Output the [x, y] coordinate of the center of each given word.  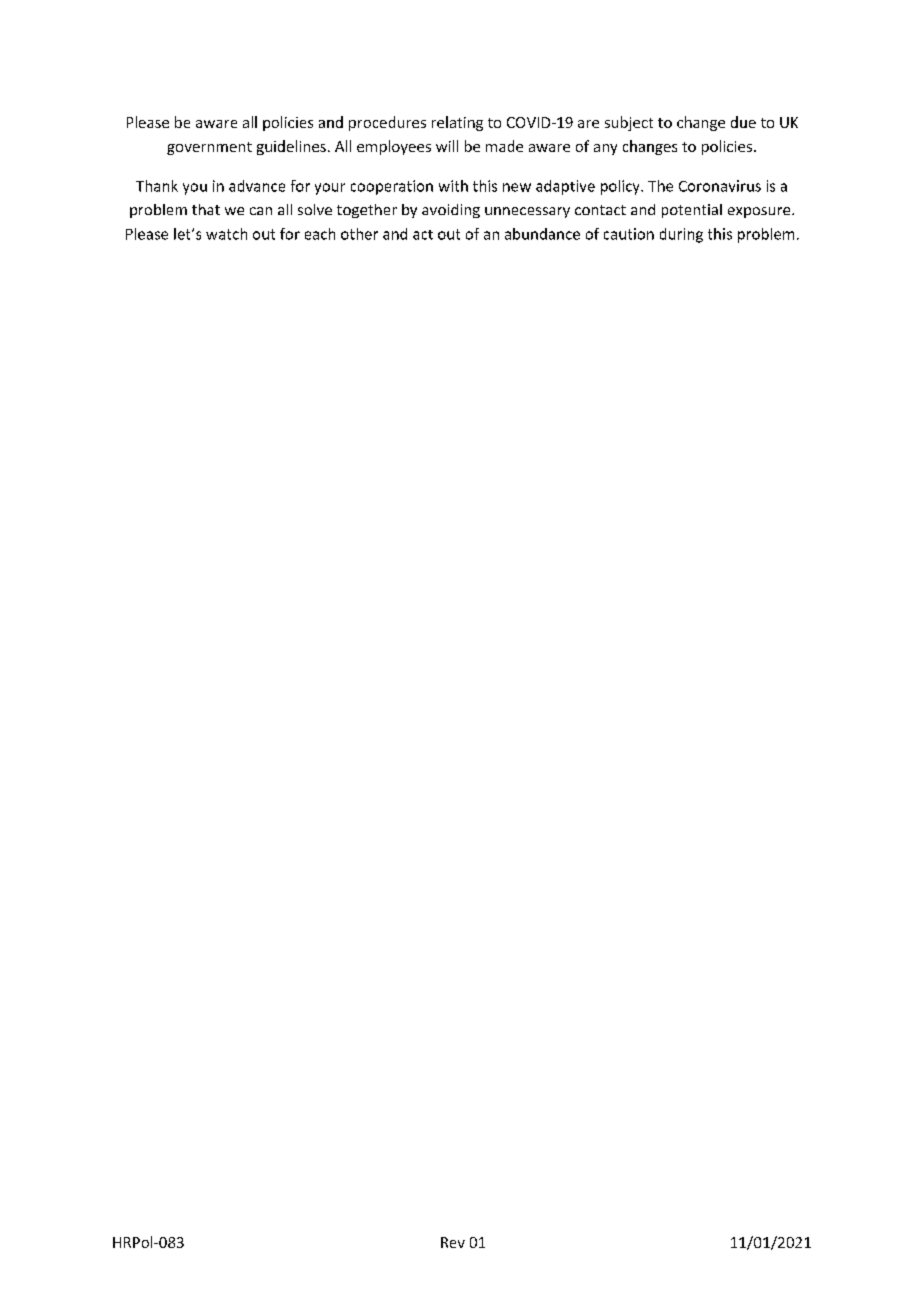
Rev [453, 1242]
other [359, 234]
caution [629, 234]
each [320, 234]
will [447, 146]
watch [226, 234]
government [209, 148]
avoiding [451, 211]
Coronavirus [720, 186]
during [681, 235]
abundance [542, 234]
